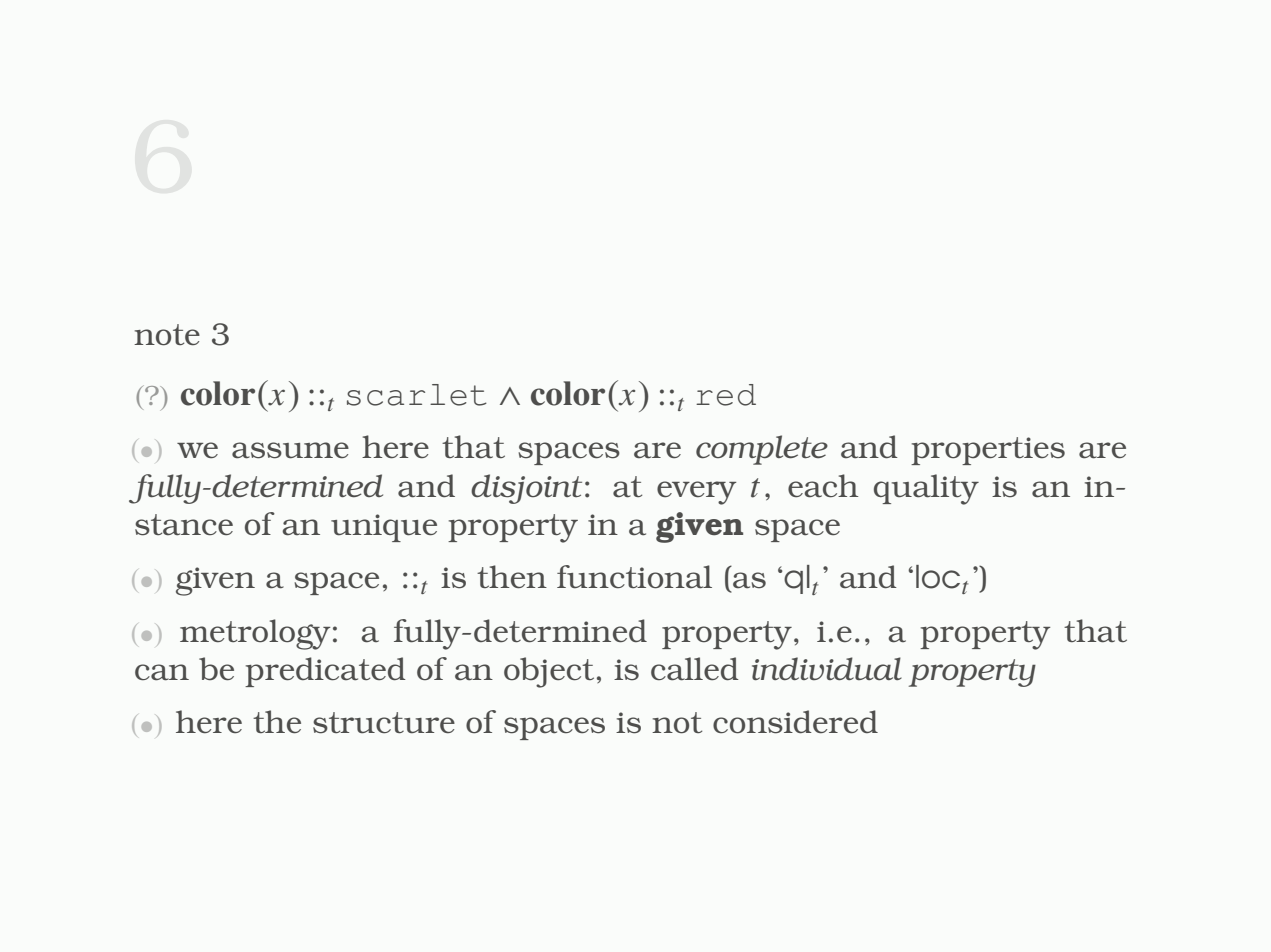  I want to click on properties, so click(988, 451).
